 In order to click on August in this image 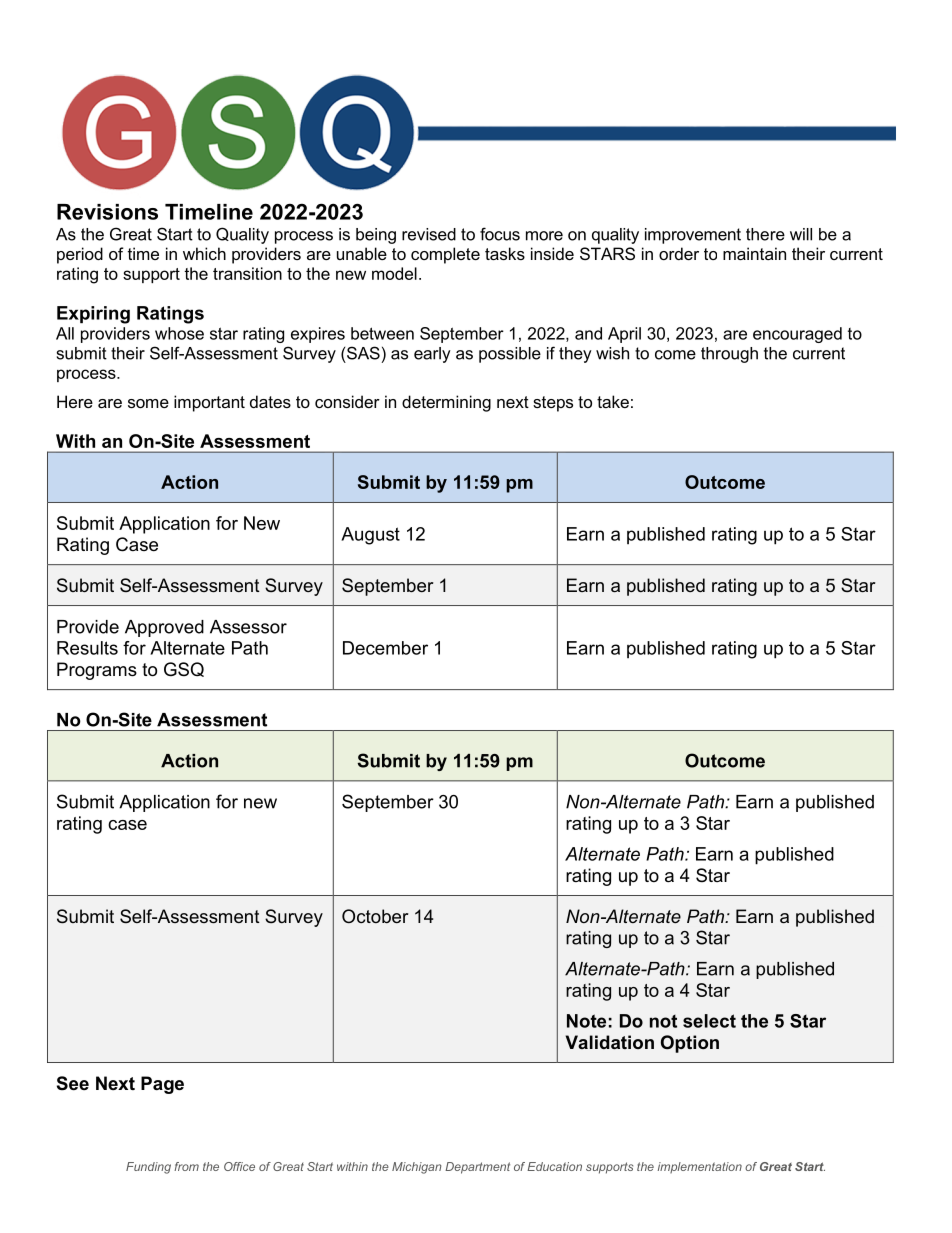, I will do `click(370, 536)`.
